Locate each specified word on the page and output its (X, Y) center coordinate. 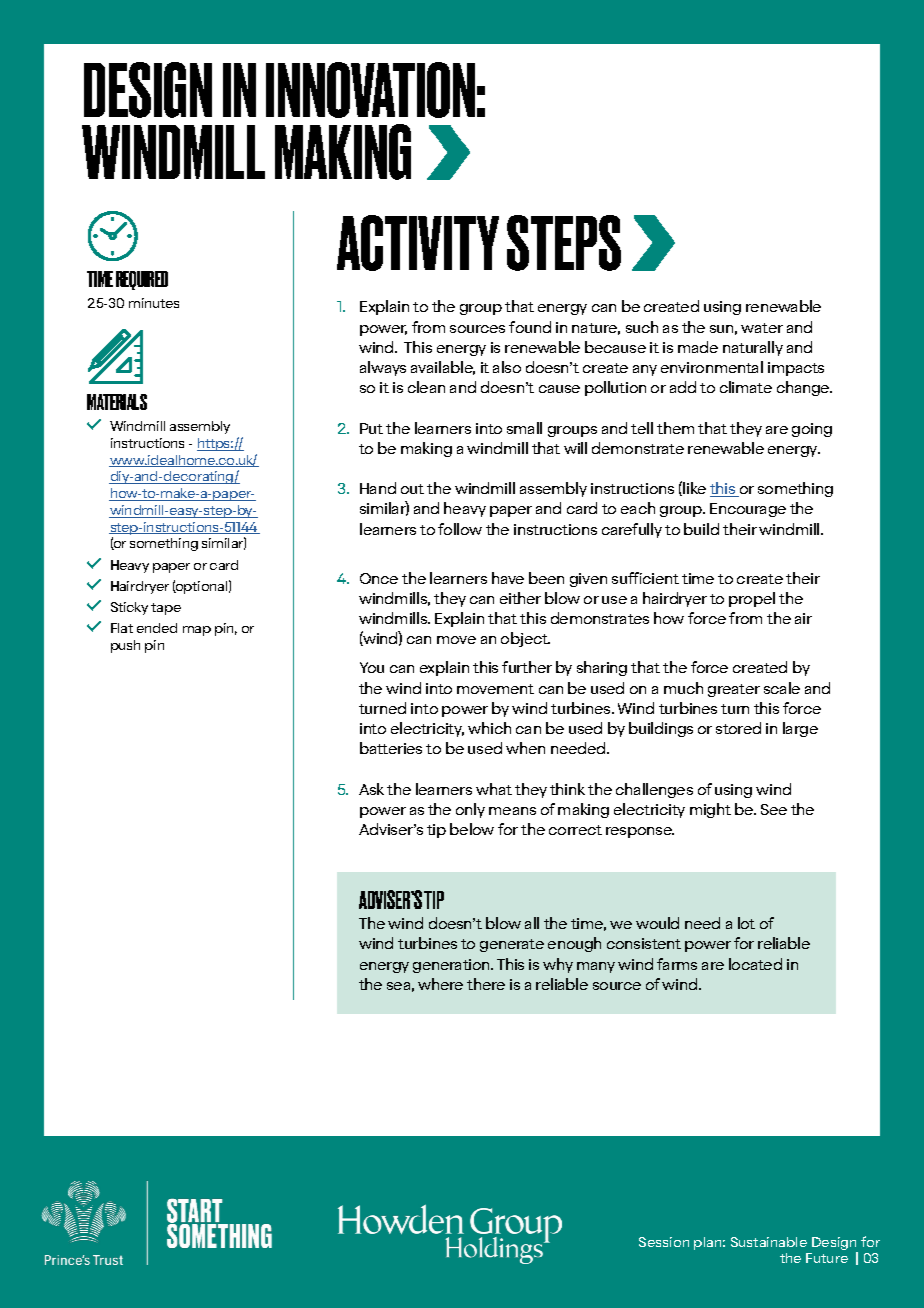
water (762, 328)
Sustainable (769, 1242)
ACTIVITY (418, 243)
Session (664, 1242)
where (440, 984)
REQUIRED (142, 280)
